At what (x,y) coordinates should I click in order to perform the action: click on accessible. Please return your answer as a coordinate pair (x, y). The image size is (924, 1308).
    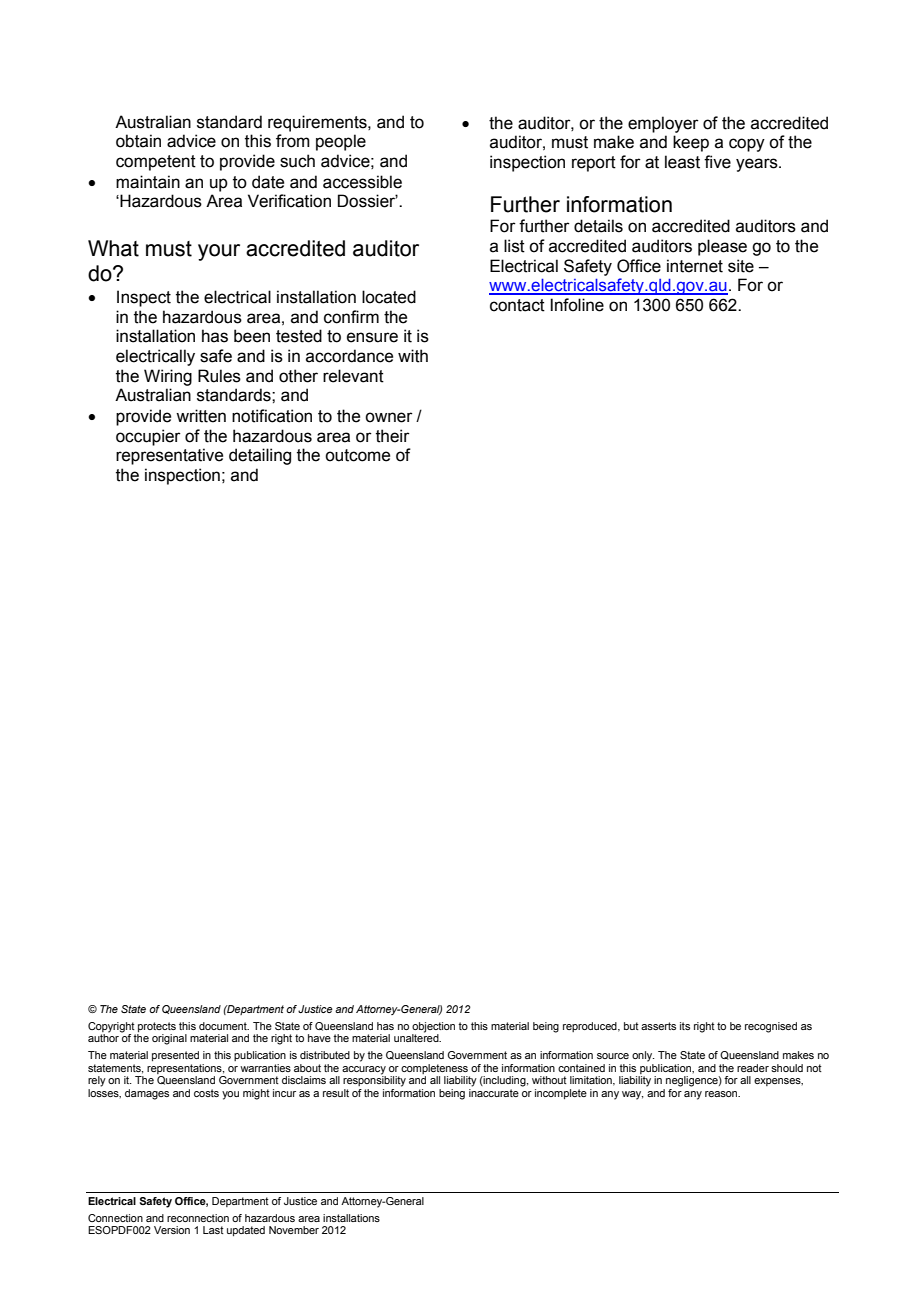
    Looking at the image, I should click on (362, 182).
